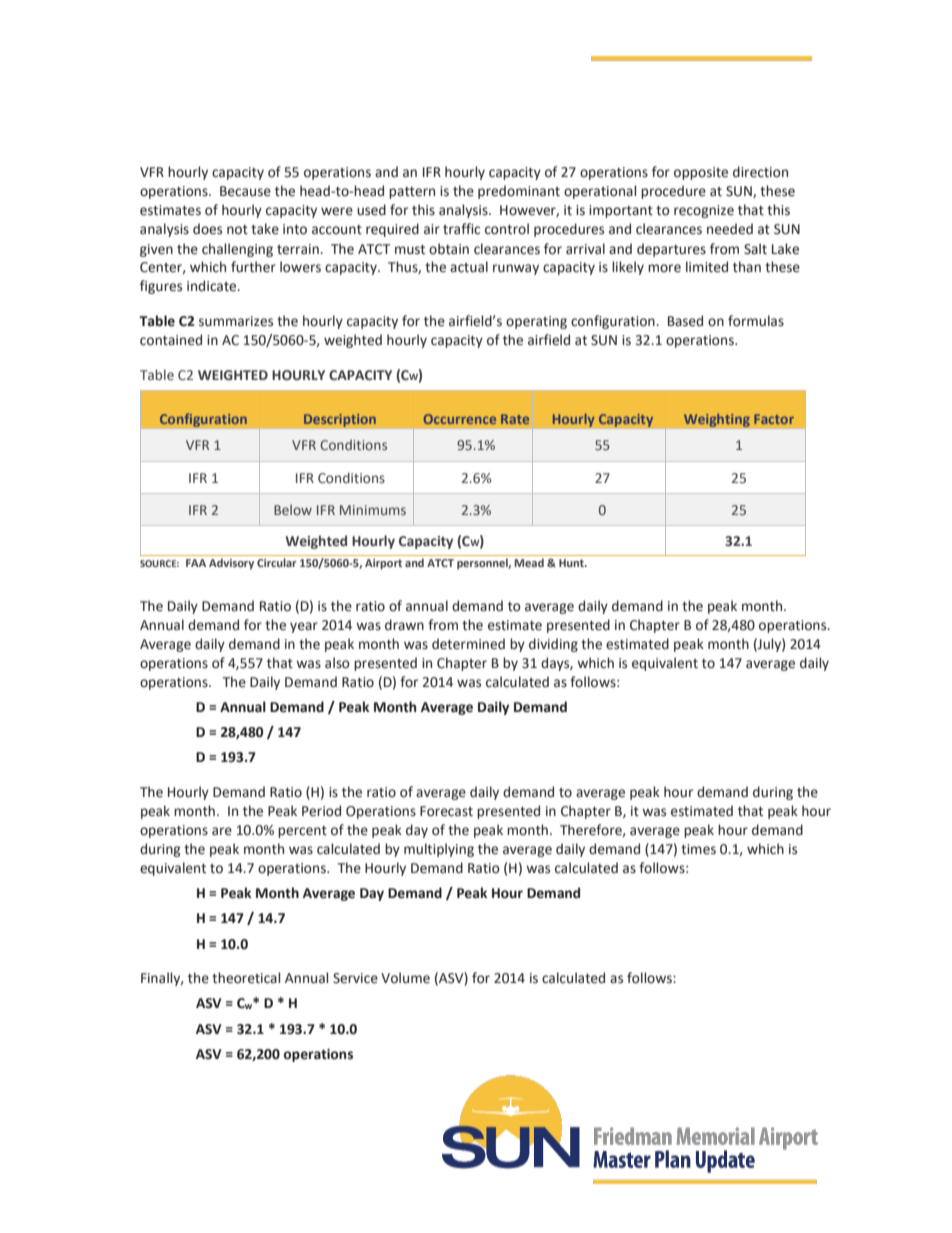 This screenshot has width=952, height=1233. I want to click on contained, so click(171, 340).
